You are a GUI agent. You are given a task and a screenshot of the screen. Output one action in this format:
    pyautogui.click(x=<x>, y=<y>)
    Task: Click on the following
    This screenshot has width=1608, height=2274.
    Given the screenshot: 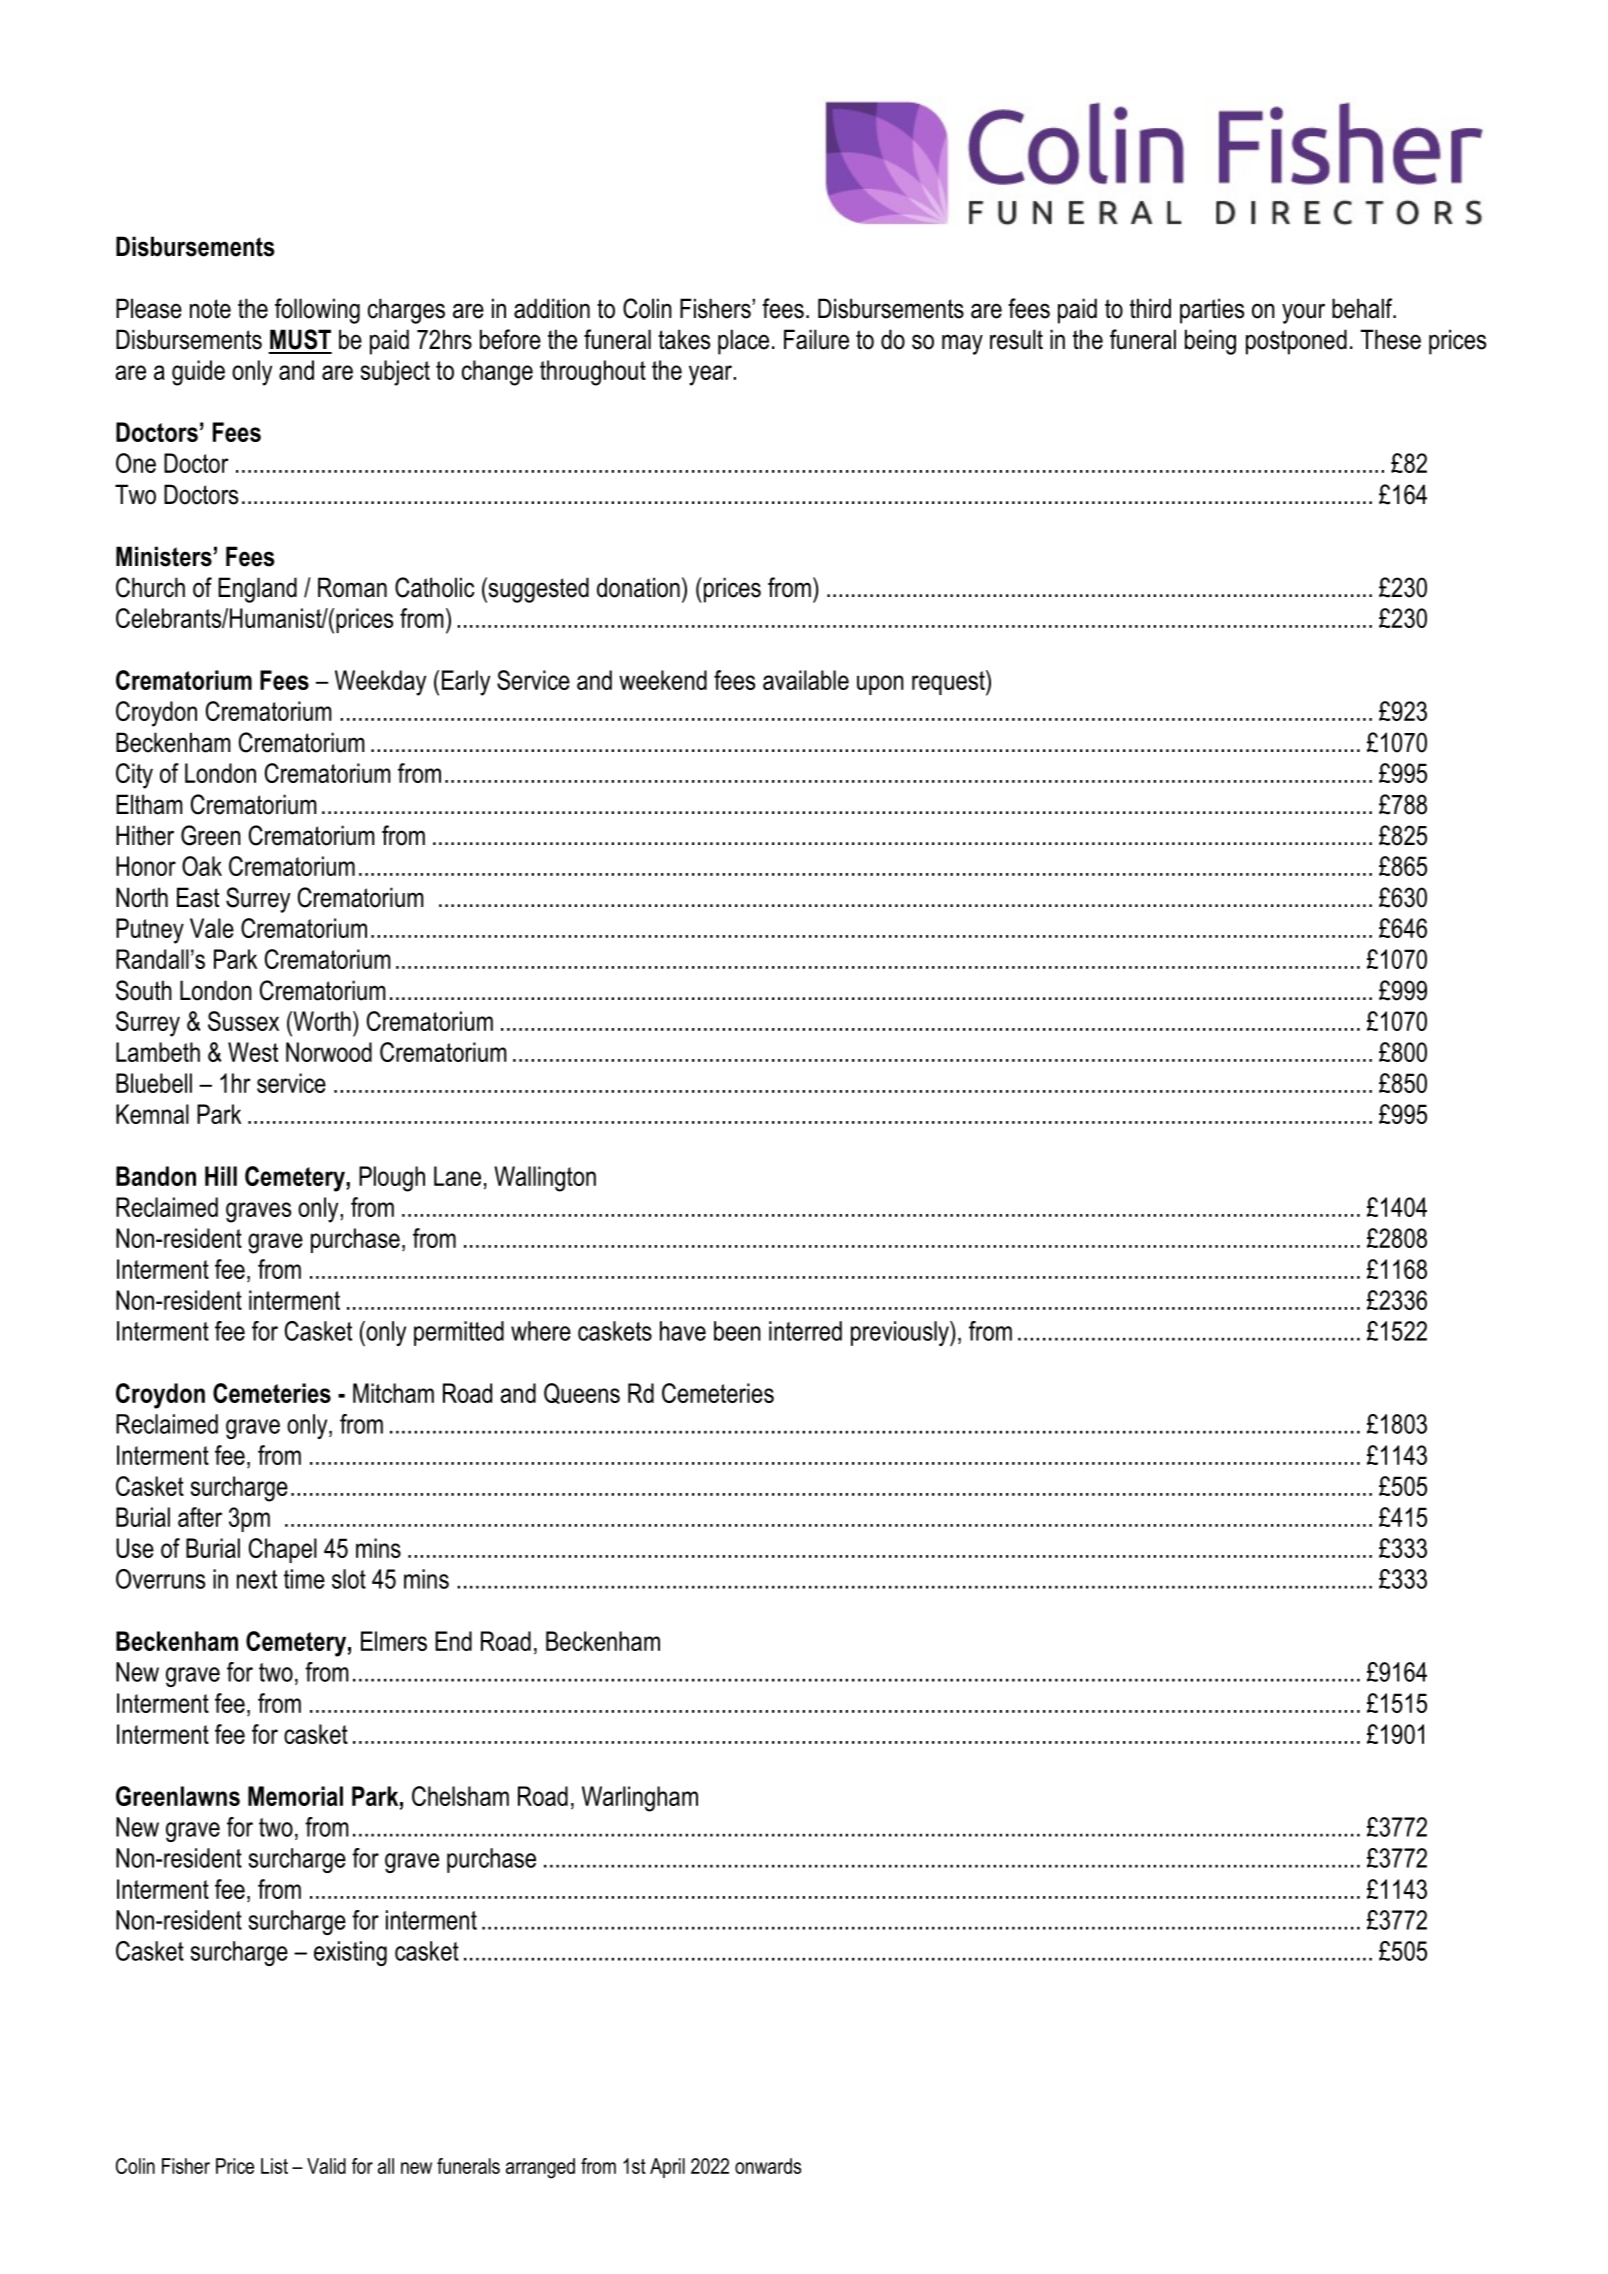 What is the action you would take?
    pyautogui.click(x=317, y=311)
